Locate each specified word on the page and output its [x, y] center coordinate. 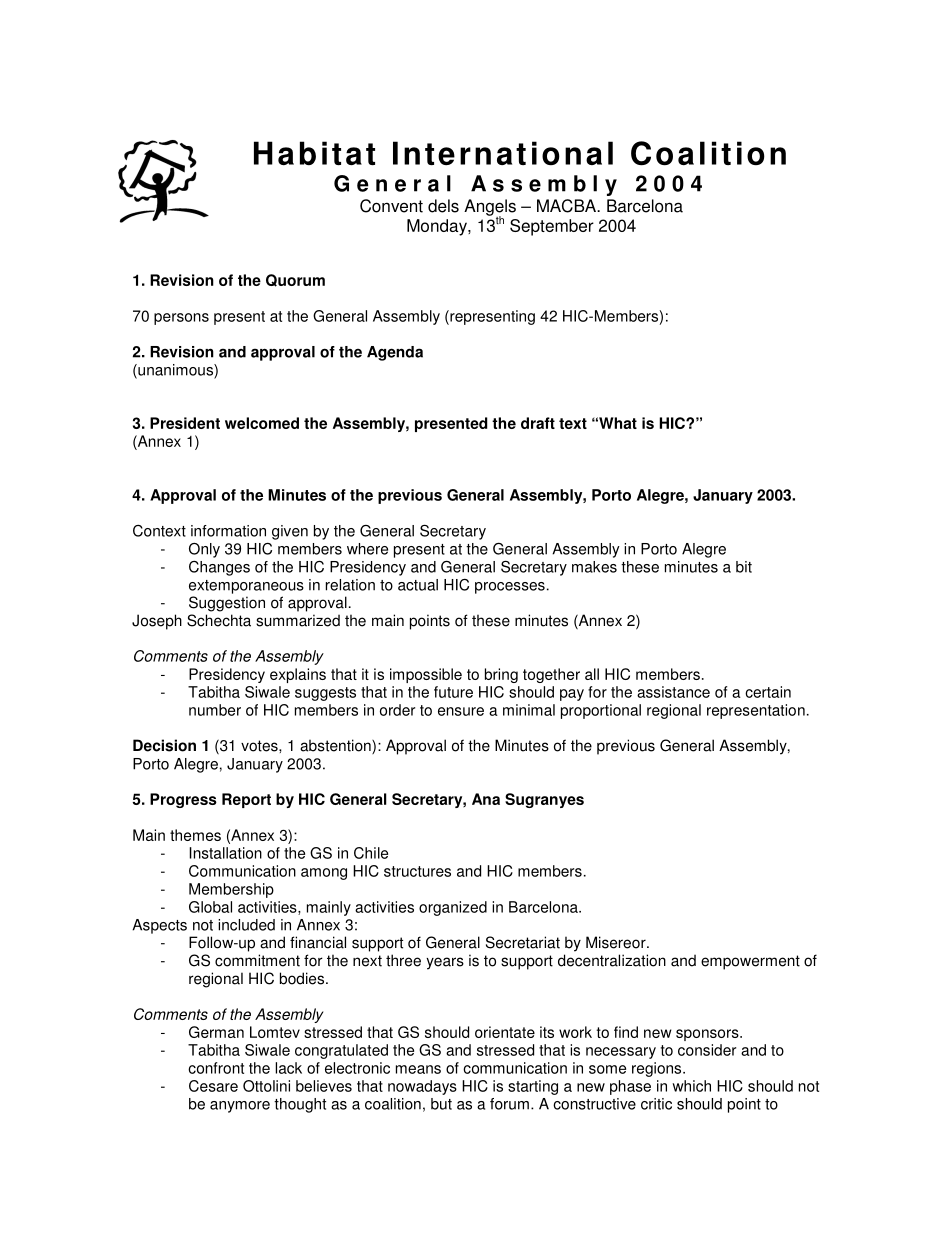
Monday [438, 227]
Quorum [295, 280]
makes [594, 567]
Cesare [213, 1086]
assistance [673, 692]
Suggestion [227, 604]
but [441, 1104]
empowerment [750, 962]
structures [417, 871]
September [552, 227]
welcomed [262, 423]
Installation [225, 853]
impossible [426, 675]
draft [538, 423]
